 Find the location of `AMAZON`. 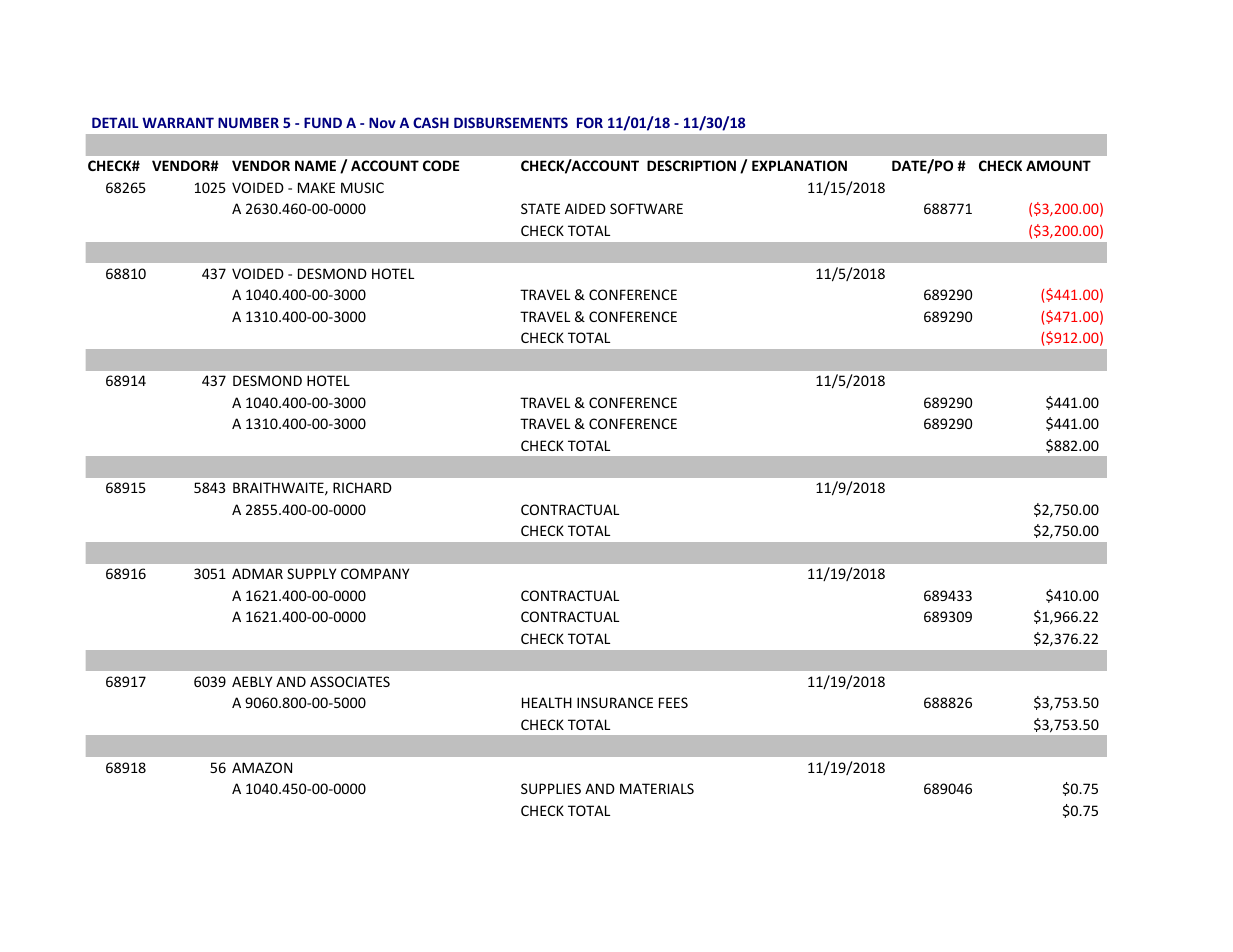

AMAZON is located at coordinates (262, 767).
